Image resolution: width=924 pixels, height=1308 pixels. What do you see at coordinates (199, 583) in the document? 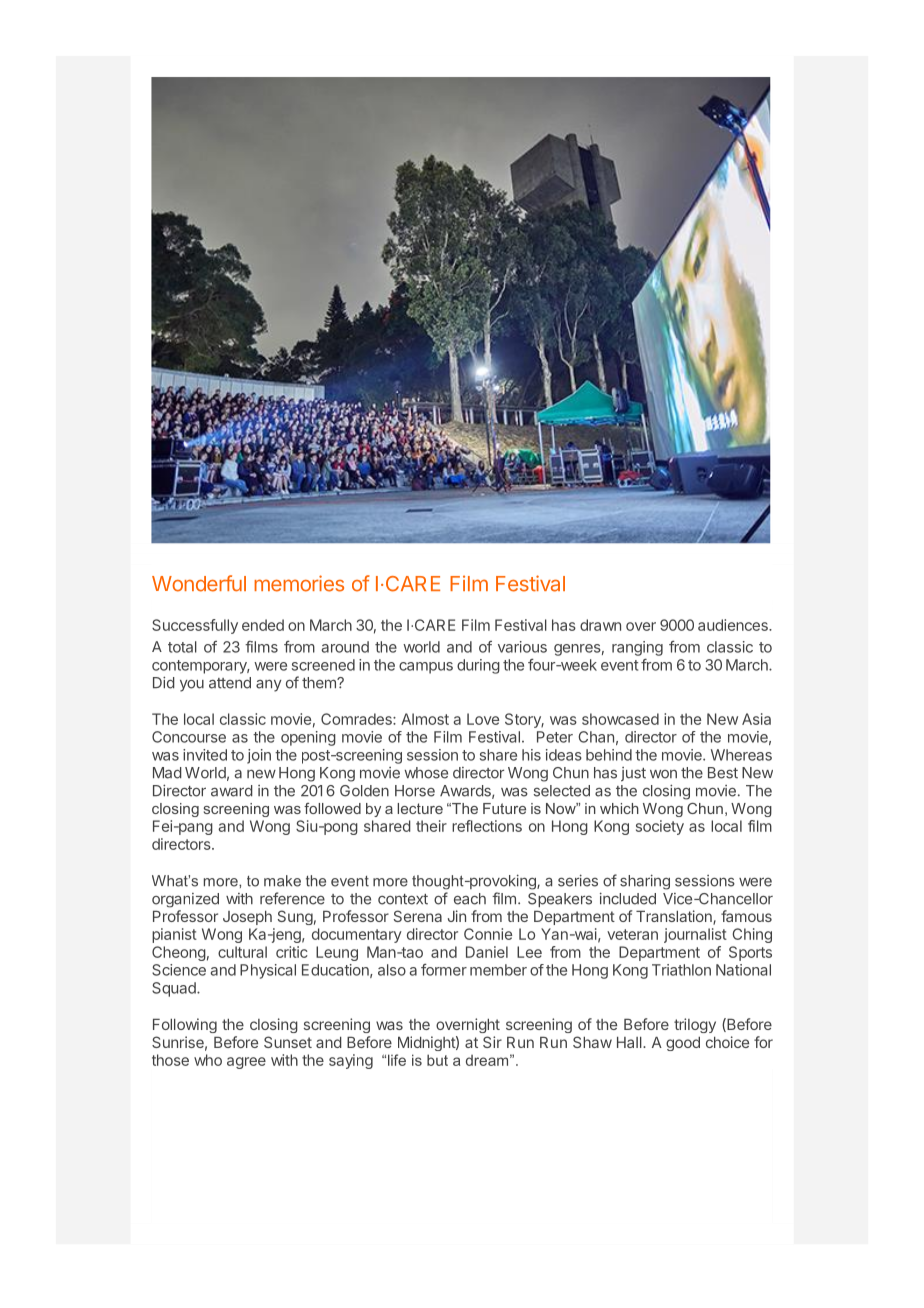
I see `Wonderful` at bounding box center [199, 583].
